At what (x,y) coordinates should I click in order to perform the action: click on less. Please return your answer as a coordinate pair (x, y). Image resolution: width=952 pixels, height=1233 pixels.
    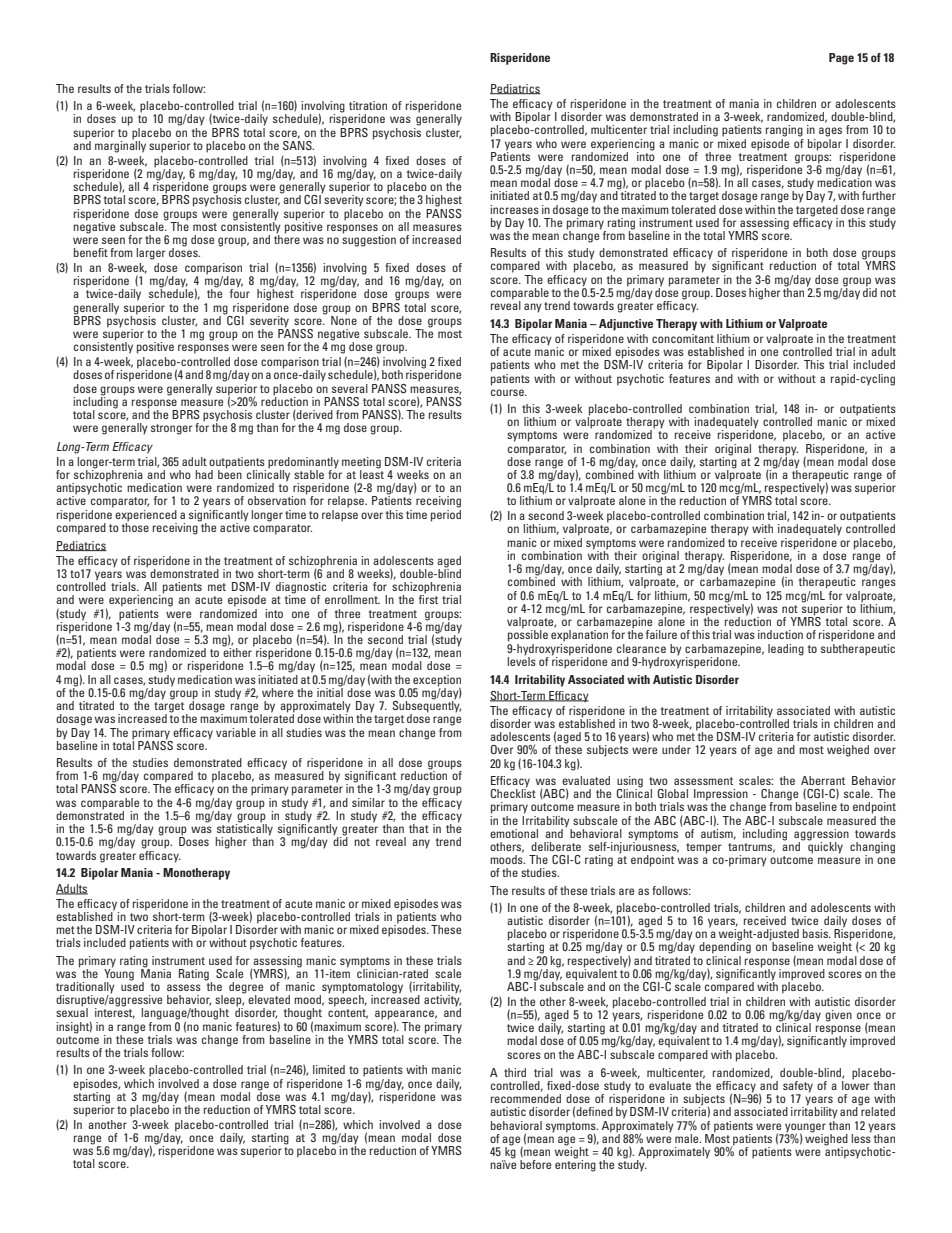
    Looking at the image, I should click on (861, 1137).
